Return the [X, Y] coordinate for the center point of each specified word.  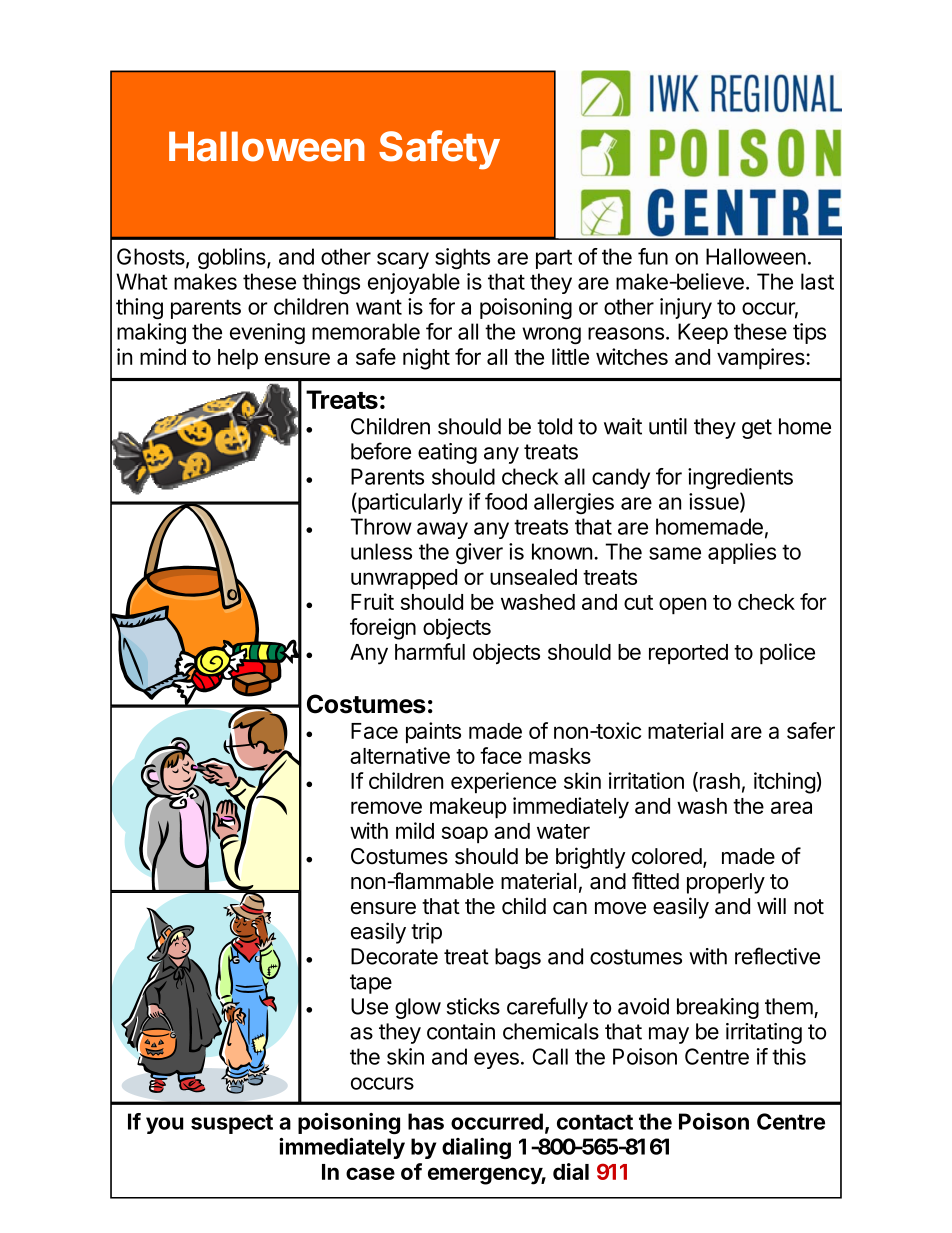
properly [726, 883]
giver [479, 553]
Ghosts [152, 257]
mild [415, 830]
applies [742, 553]
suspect [232, 1124]
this [789, 1056]
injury [686, 308]
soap [465, 835]
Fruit [372, 601]
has [426, 1121]
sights [462, 258]
